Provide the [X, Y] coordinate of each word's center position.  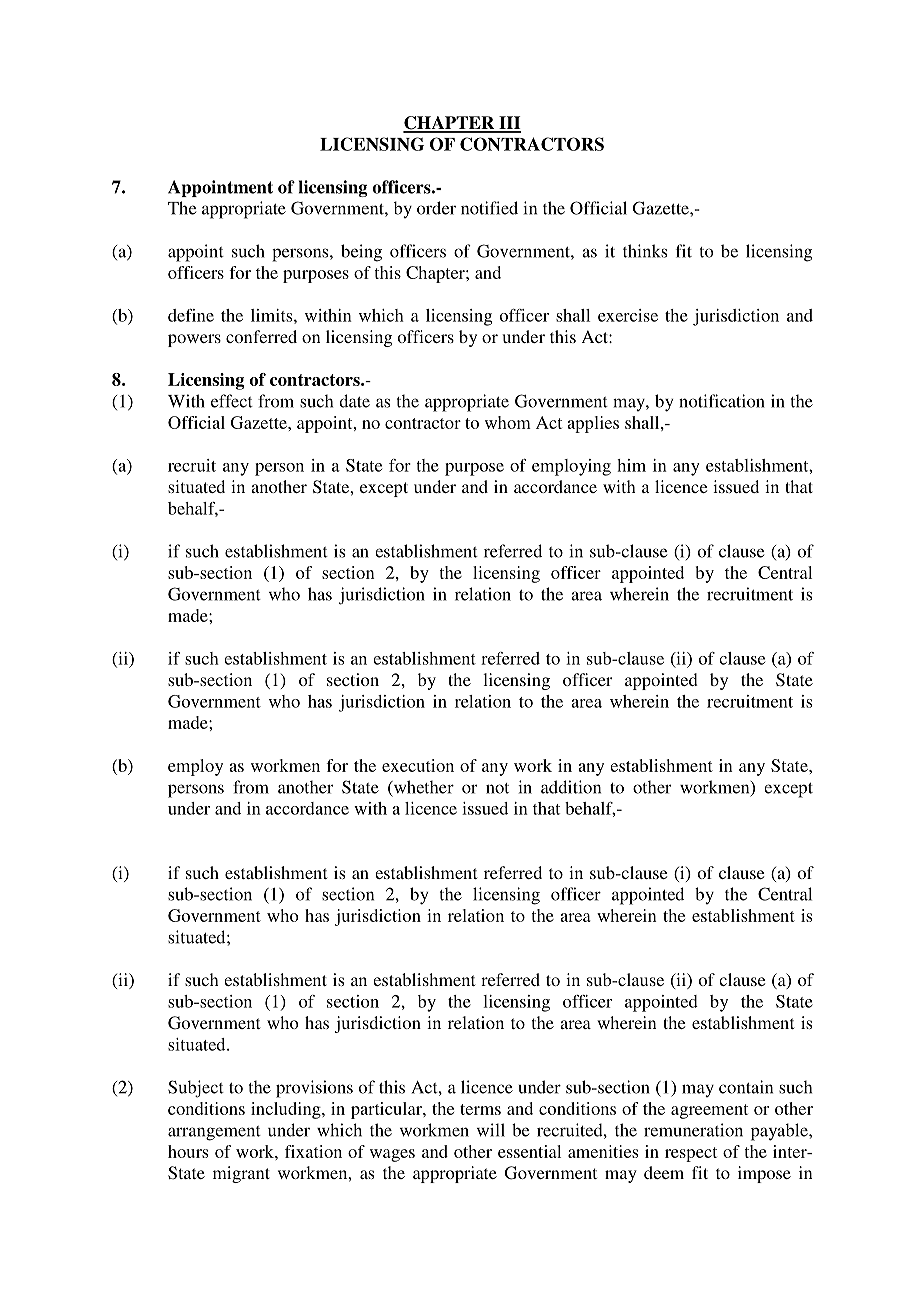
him [631, 465]
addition [571, 787]
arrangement [214, 1133]
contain [746, 1087]
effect [232, 401]
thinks [645, 251]
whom [508, 422]
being [361, 253]
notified [489, 208]
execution [418, 765]
